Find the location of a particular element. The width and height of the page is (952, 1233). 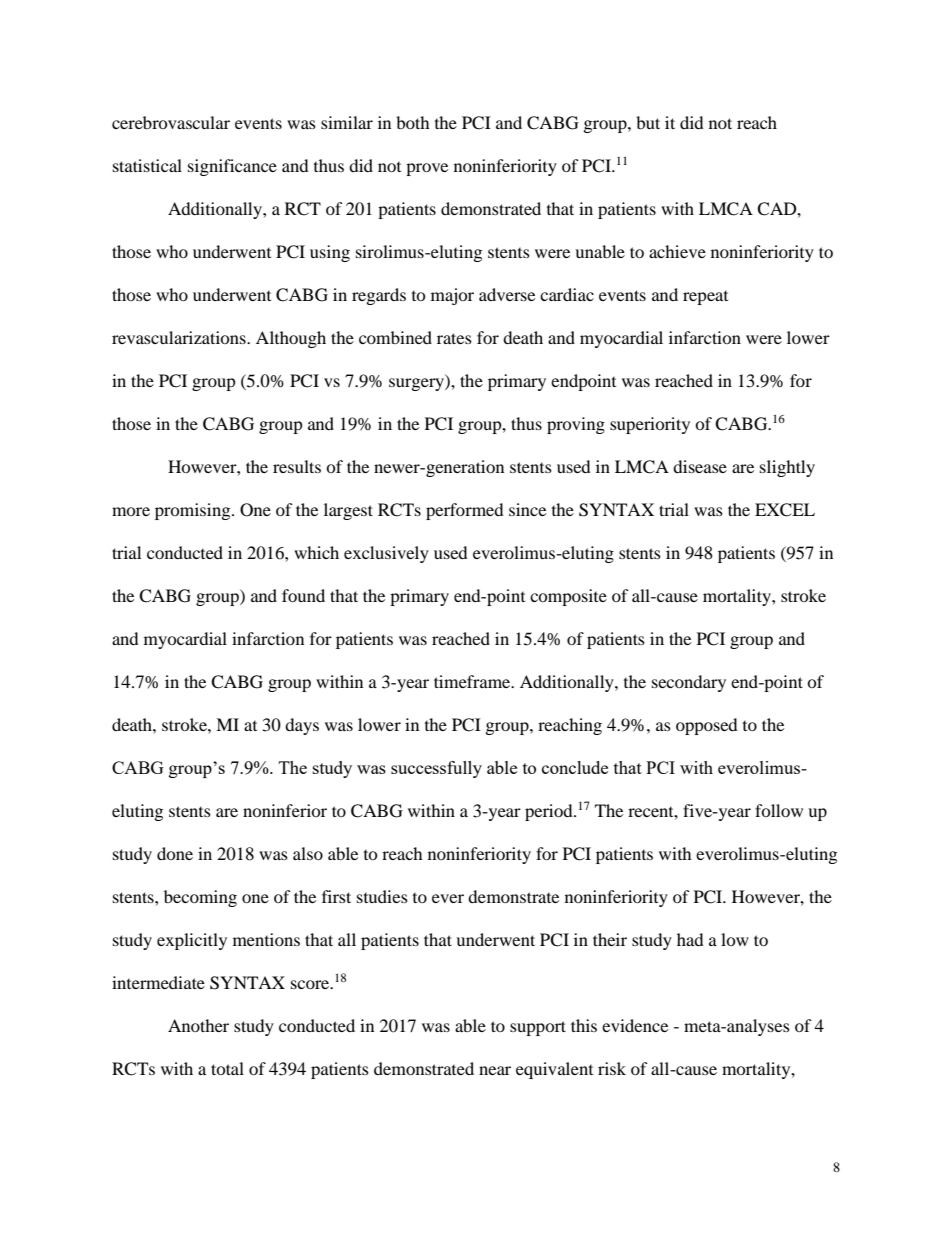

significance is located at coordinates (232, 167).
